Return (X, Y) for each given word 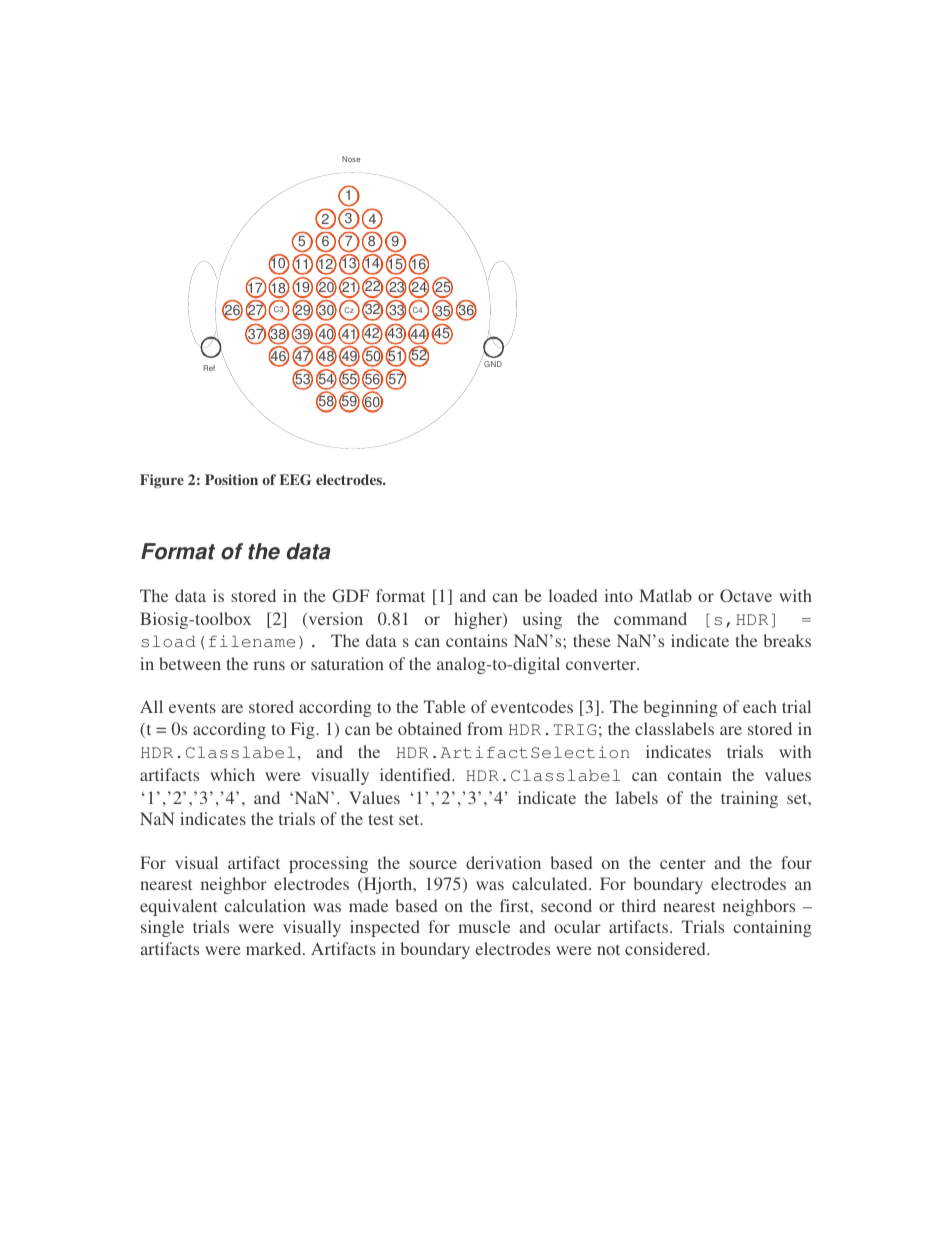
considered (666, 948)
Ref (209, 368)
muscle (484, 926)
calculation (265, 905)
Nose (351, 159)
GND (493, 364)
